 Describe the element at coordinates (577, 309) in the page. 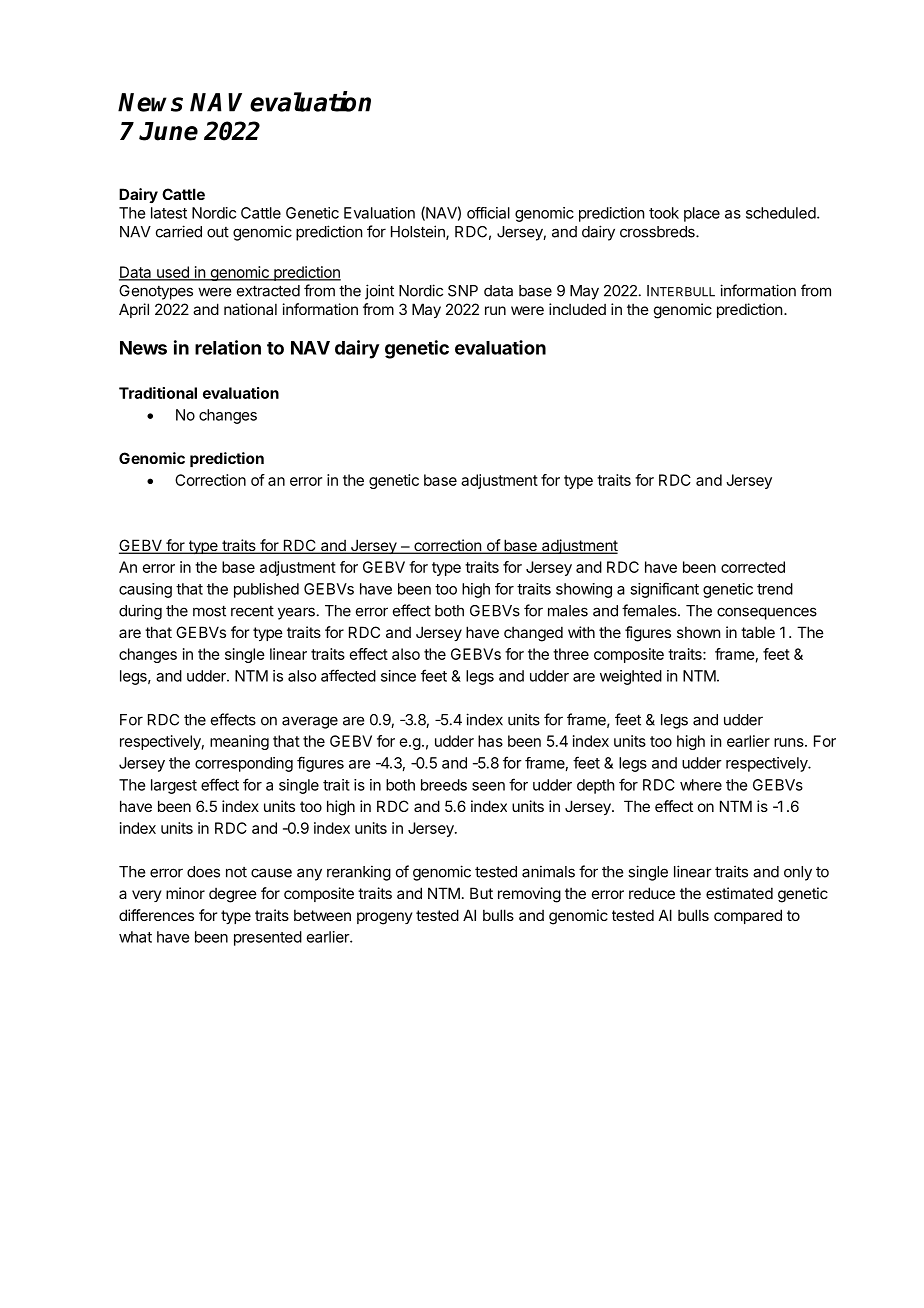

I see `included` at that location.
